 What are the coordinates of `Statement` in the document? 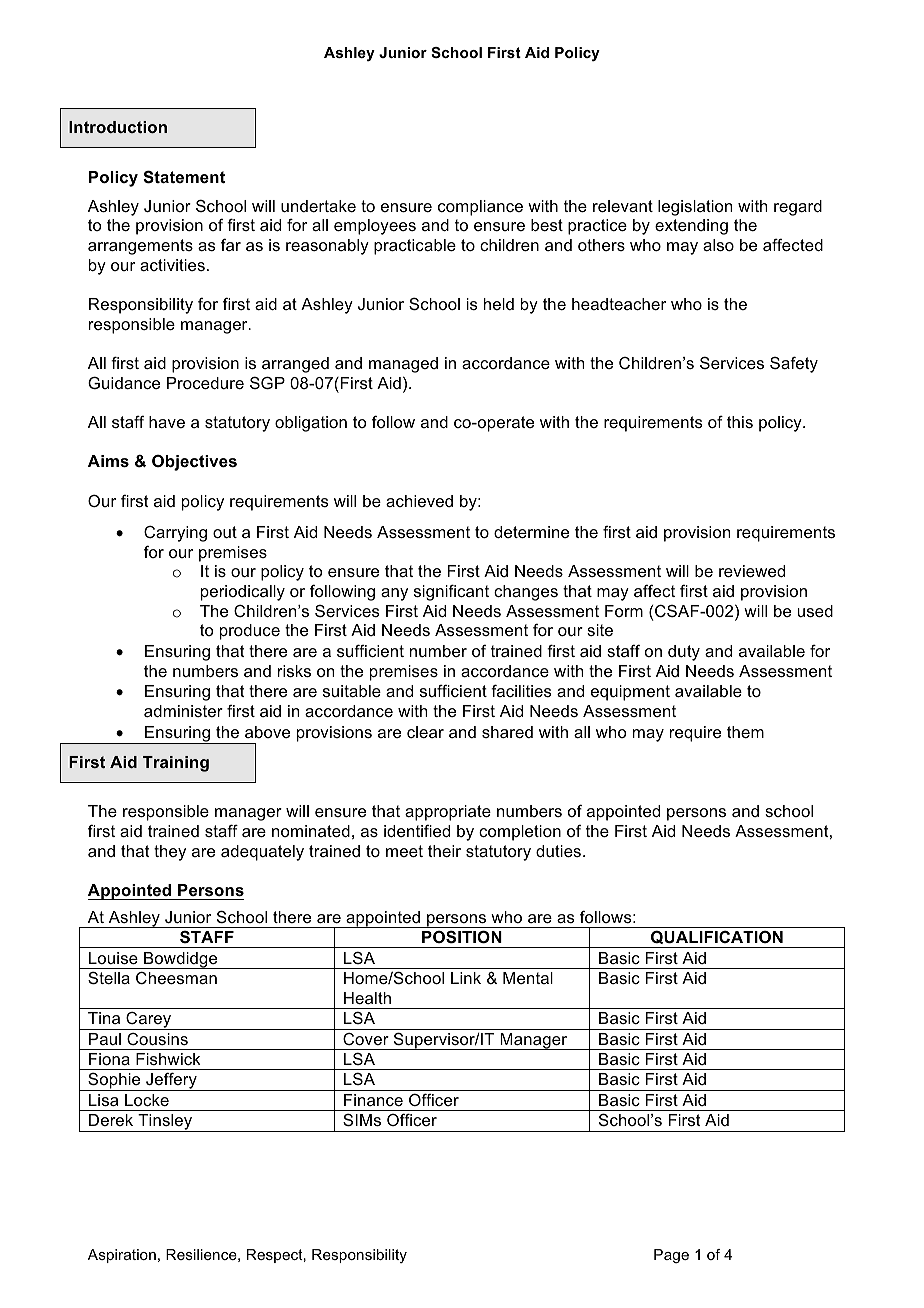 It's located at (184, 177).
